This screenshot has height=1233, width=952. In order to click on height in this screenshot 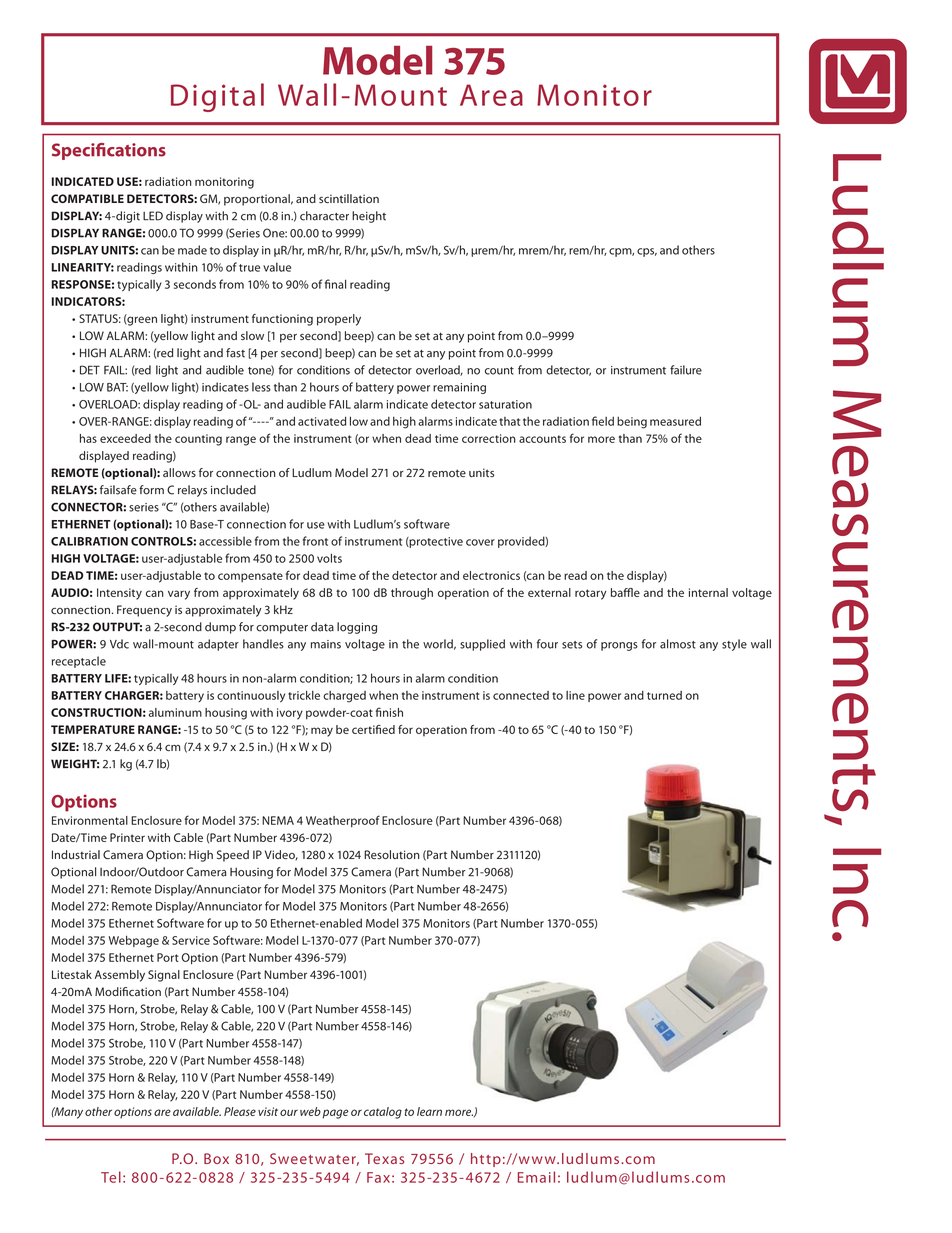, I will do `click(369, 217)`.
